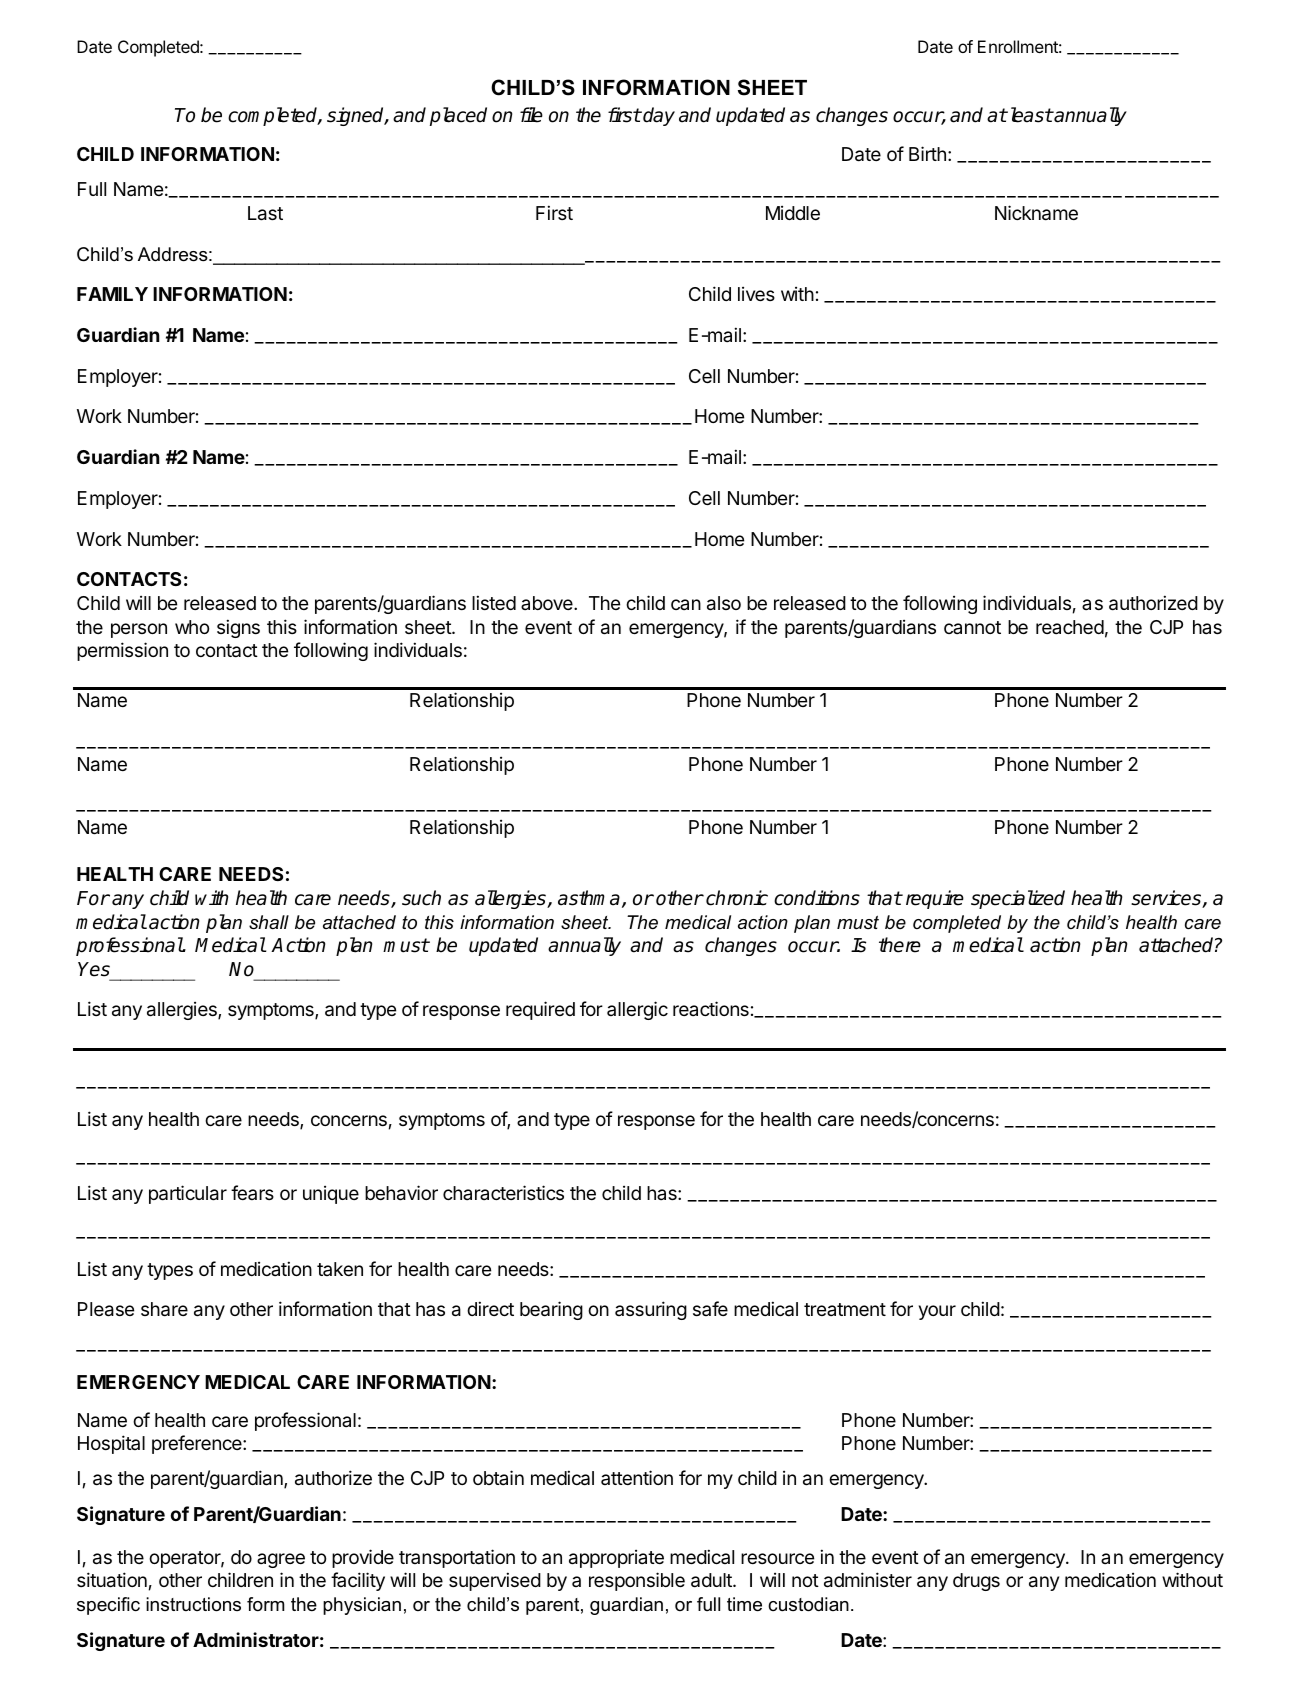  I want to click on there, so click(900, 945).
